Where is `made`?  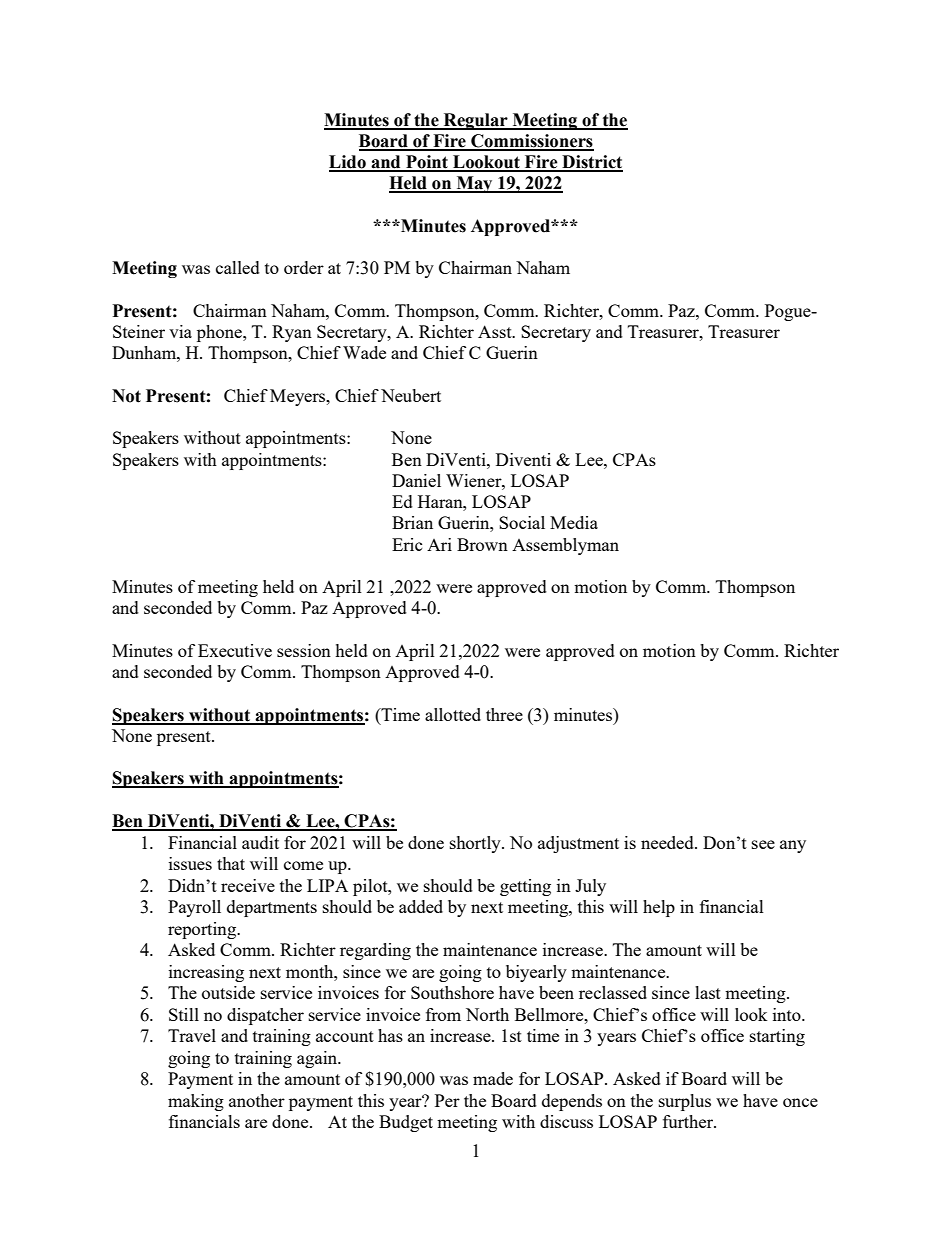
made is located at coordinates (493, 1078).
